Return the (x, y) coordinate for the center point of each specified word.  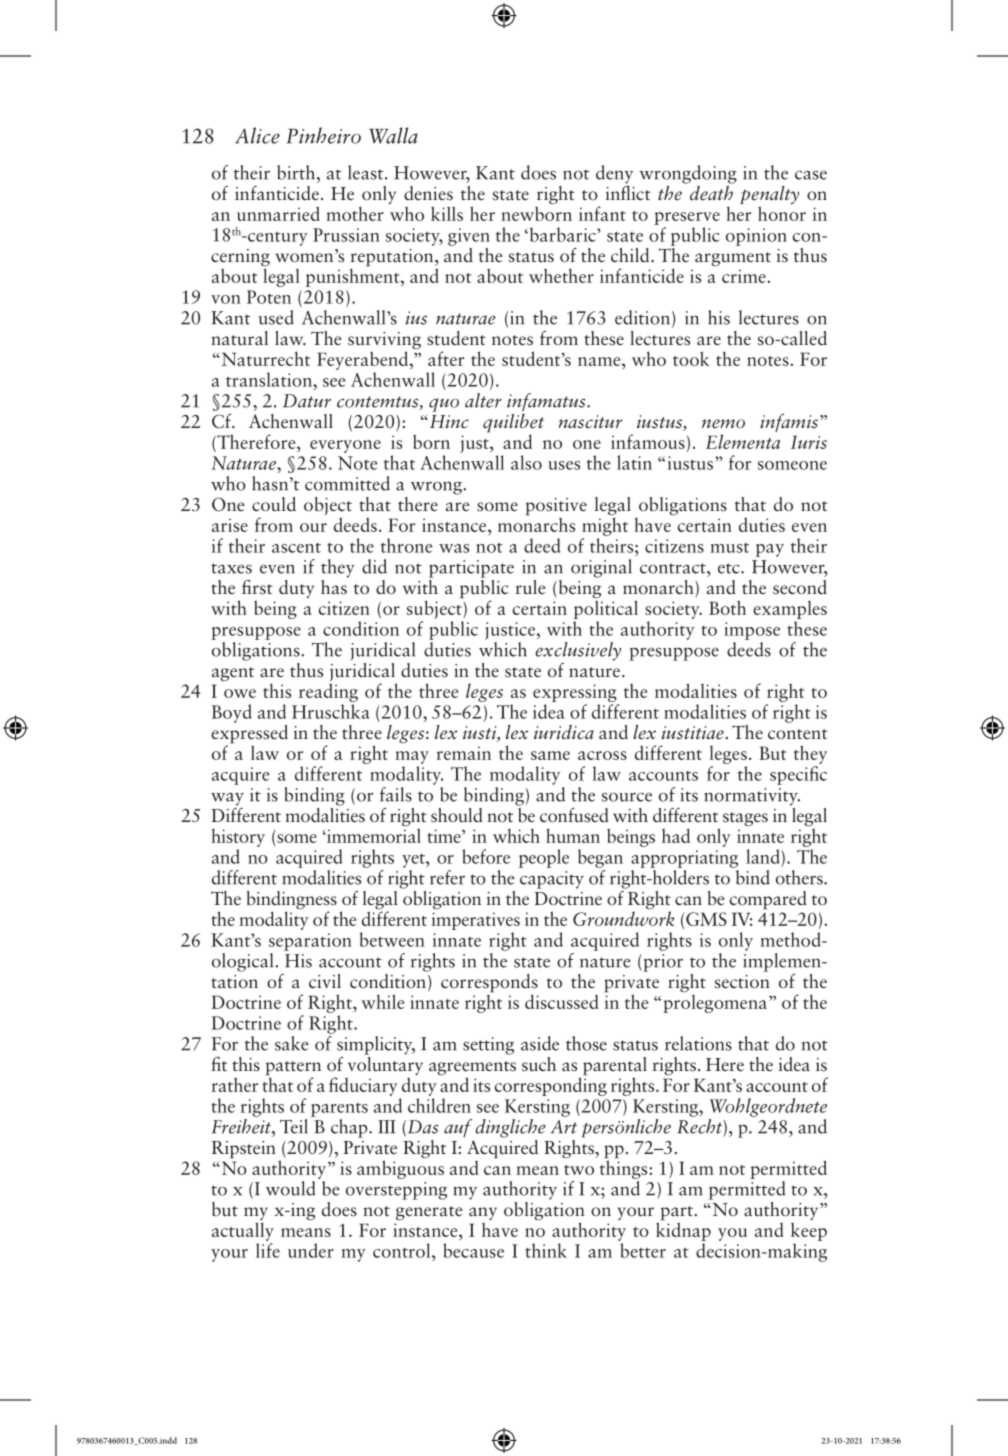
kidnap (683, 1232)
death (710, 192)
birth (297, 172)
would (291, 1188)
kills (447, 213)
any (483, 1213)
